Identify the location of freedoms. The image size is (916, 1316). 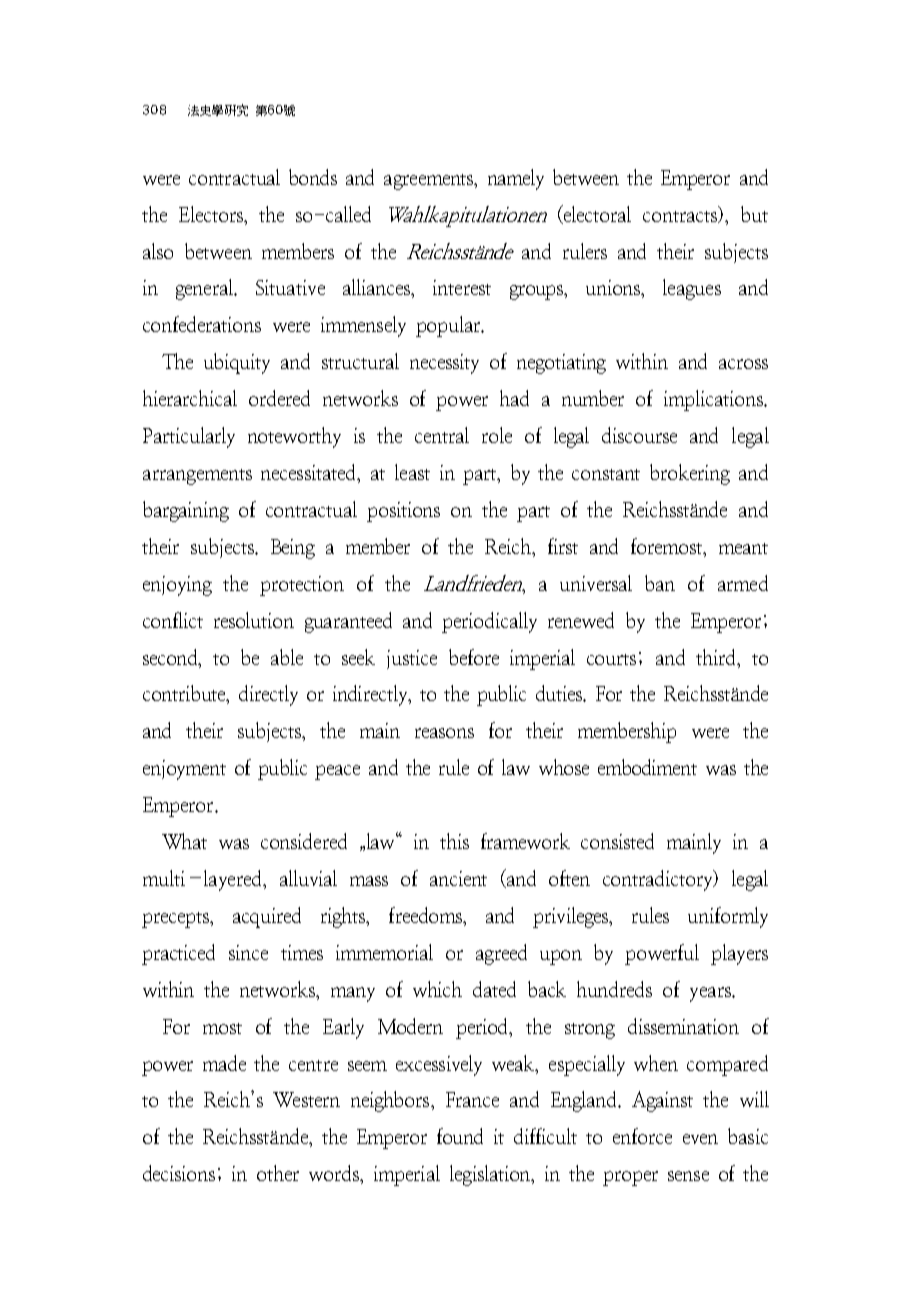
(427, 916).
